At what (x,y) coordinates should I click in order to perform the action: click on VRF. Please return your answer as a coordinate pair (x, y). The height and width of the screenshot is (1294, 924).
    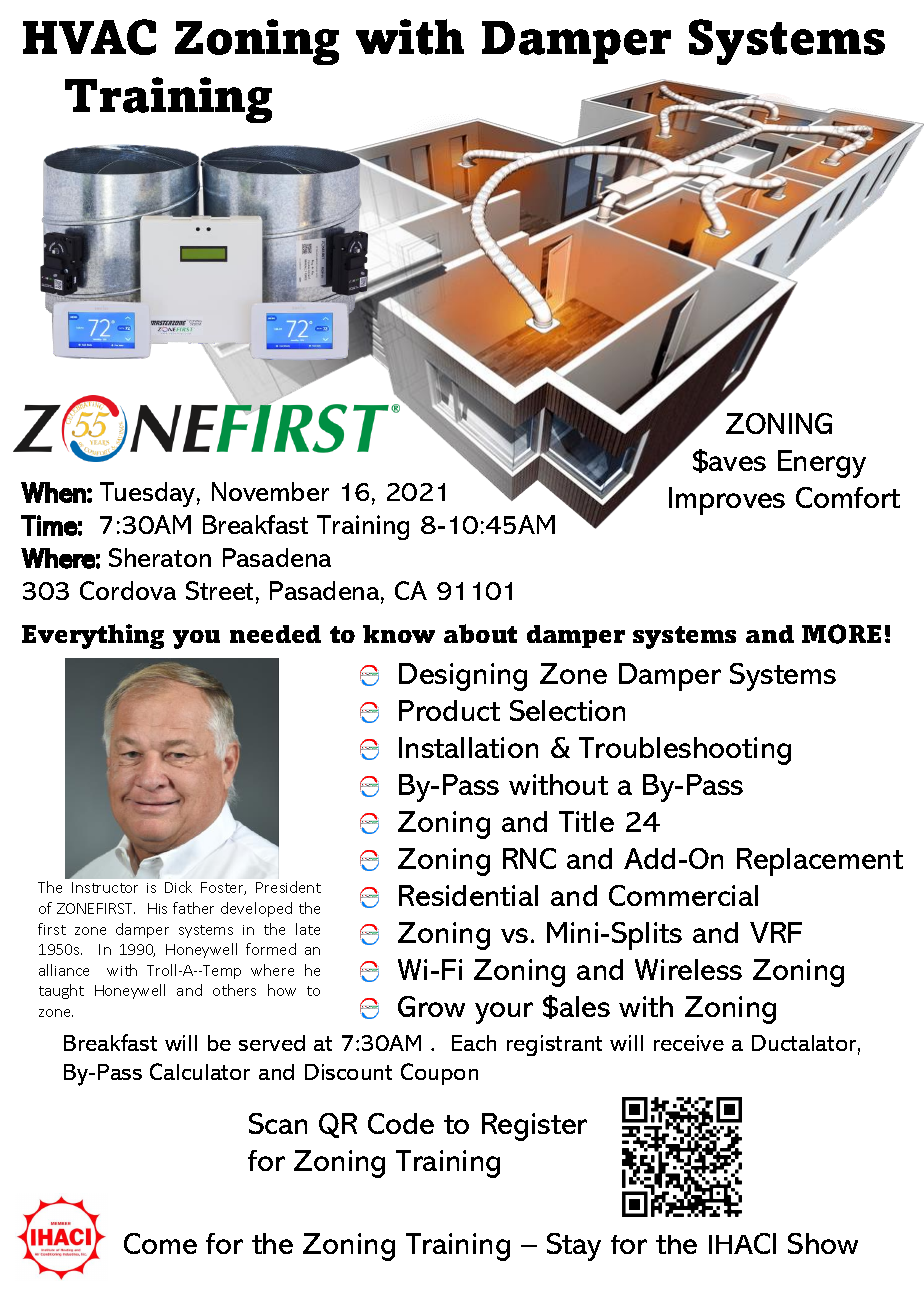
    Looking at the image, I should click on (776, 932).
